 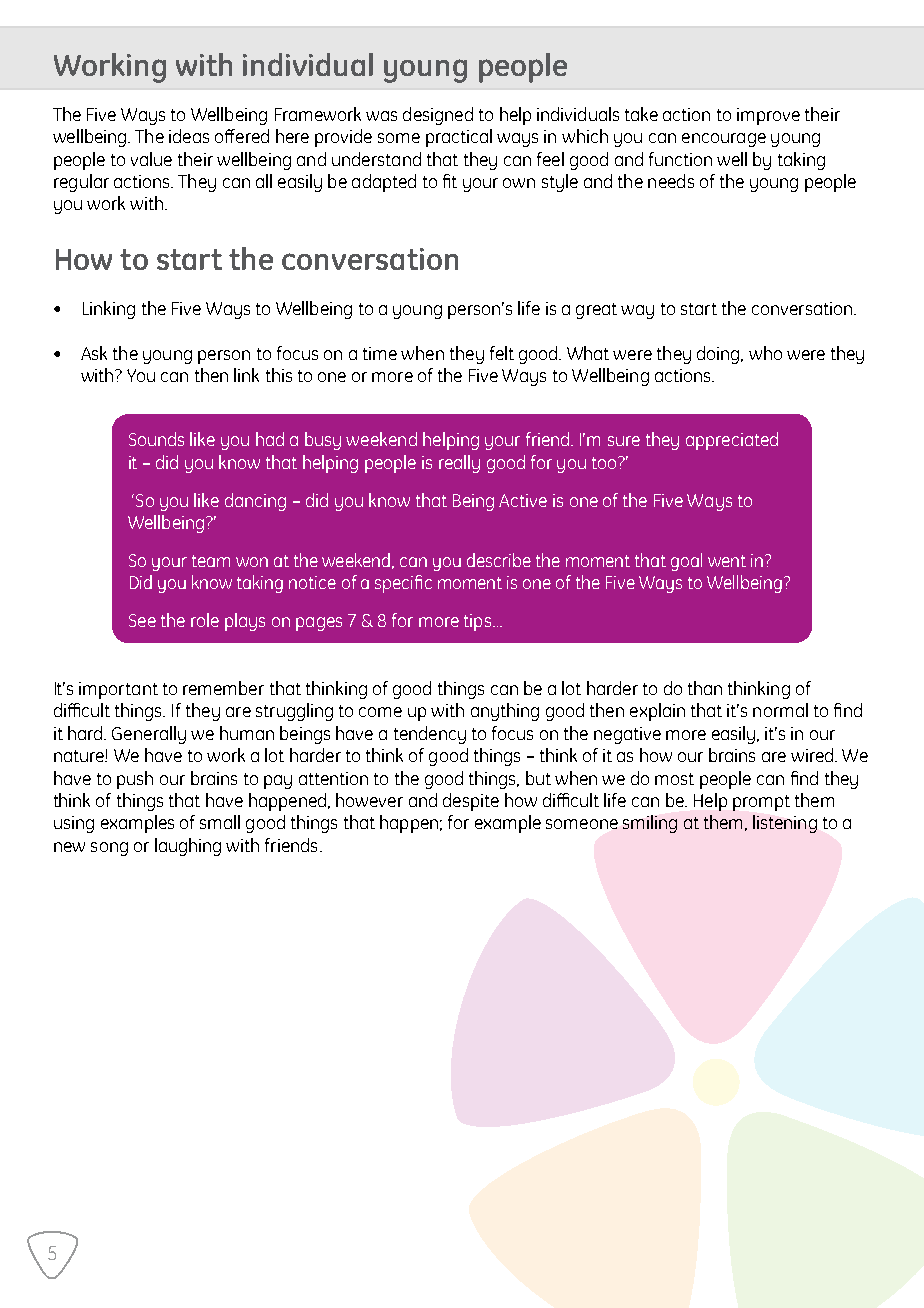 I want to click on despite, so click(x=471, y=802).
